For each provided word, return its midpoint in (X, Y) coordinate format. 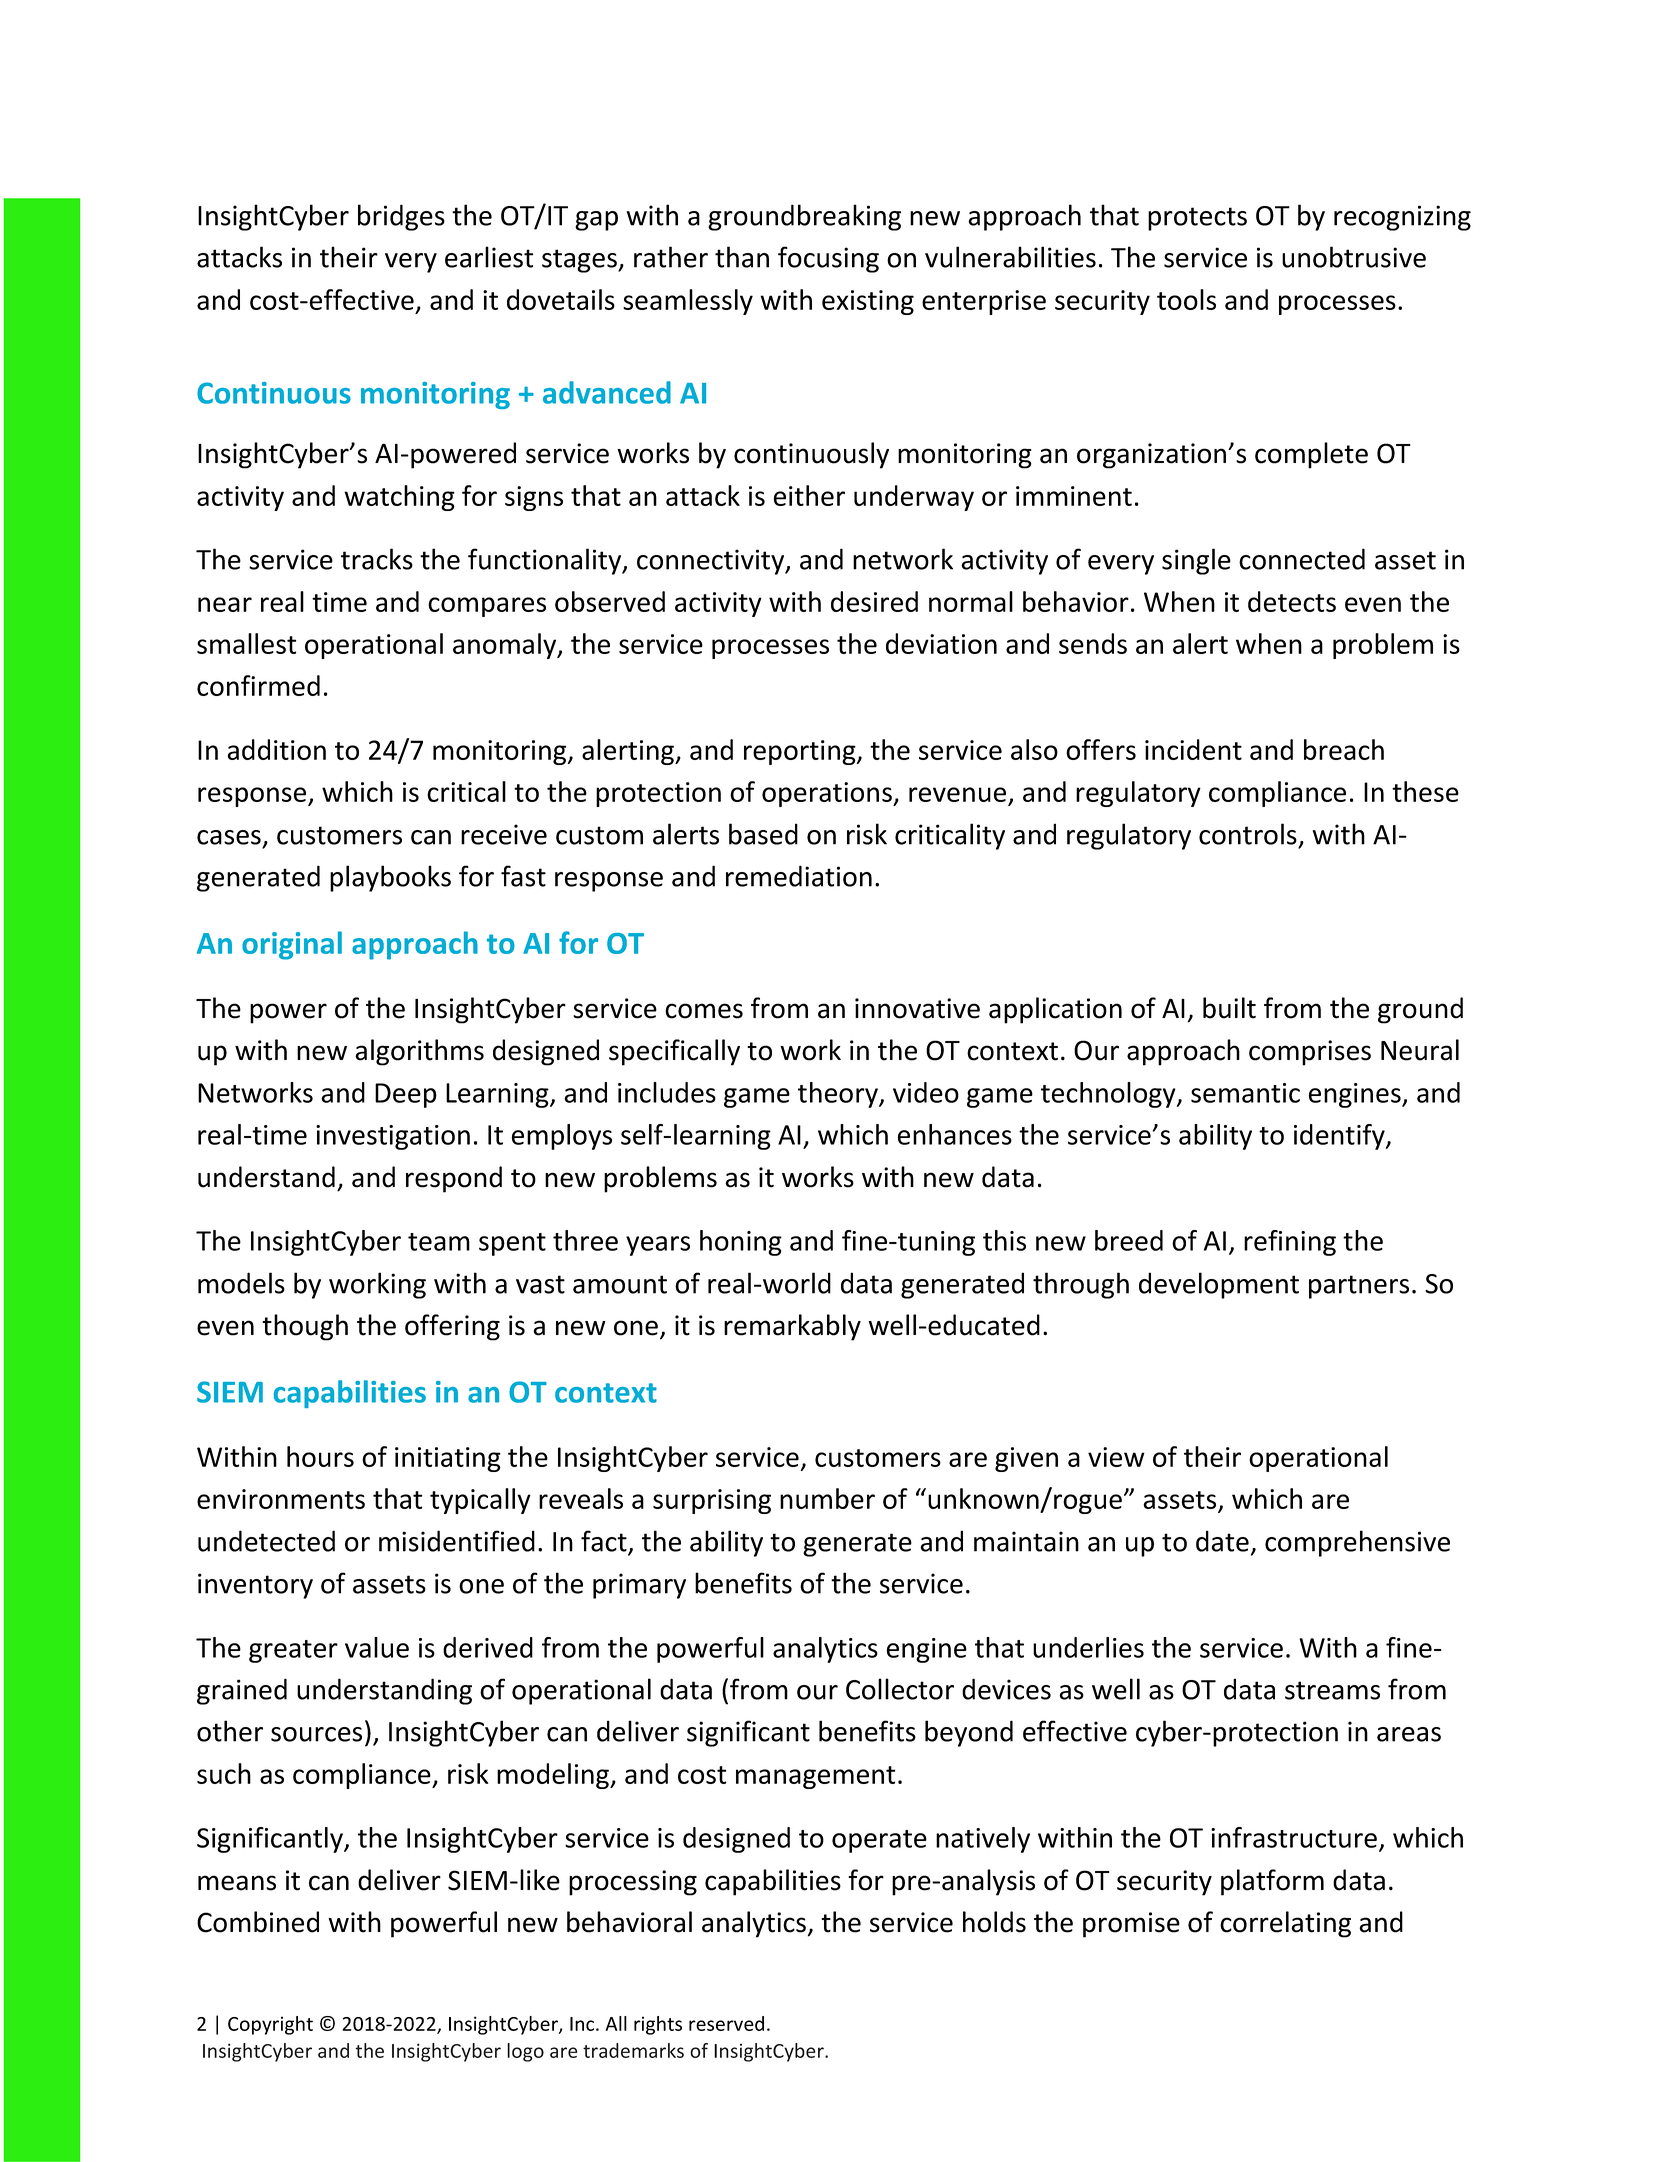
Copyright (270, 2025)
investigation (393, 1137)
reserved (726, 2023)
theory (839, 1095)
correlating (1285, 1924)
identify (1340, 1137)
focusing (828, 259)
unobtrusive (1354, 257)
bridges (401, 217)
